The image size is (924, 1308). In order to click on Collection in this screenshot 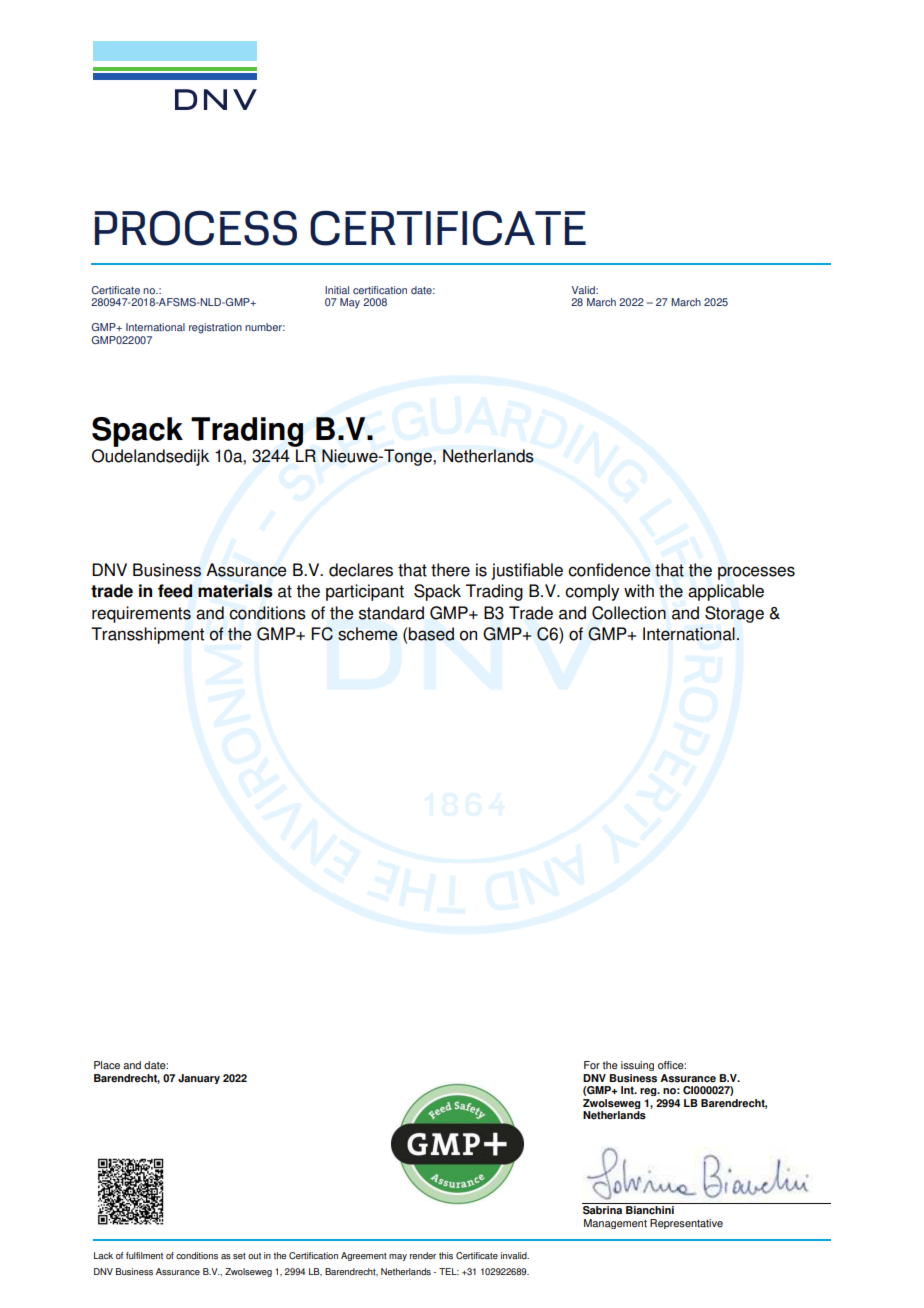, I will do `click(629, 613)`.
